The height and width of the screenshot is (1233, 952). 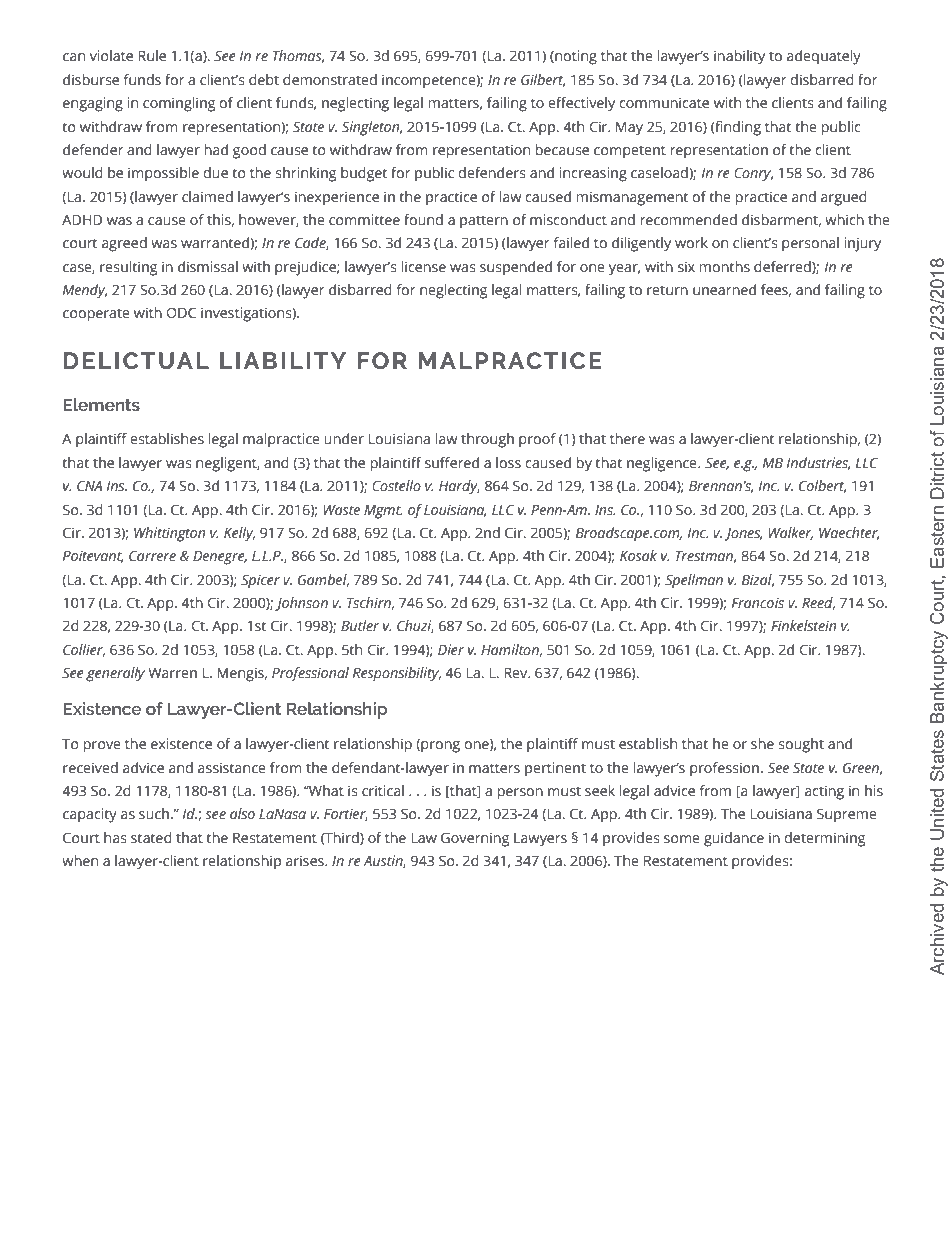 What do you see at coordinates (152, 56) in the screenshot?
I see `Rule` at bounding box center [152, 56].
